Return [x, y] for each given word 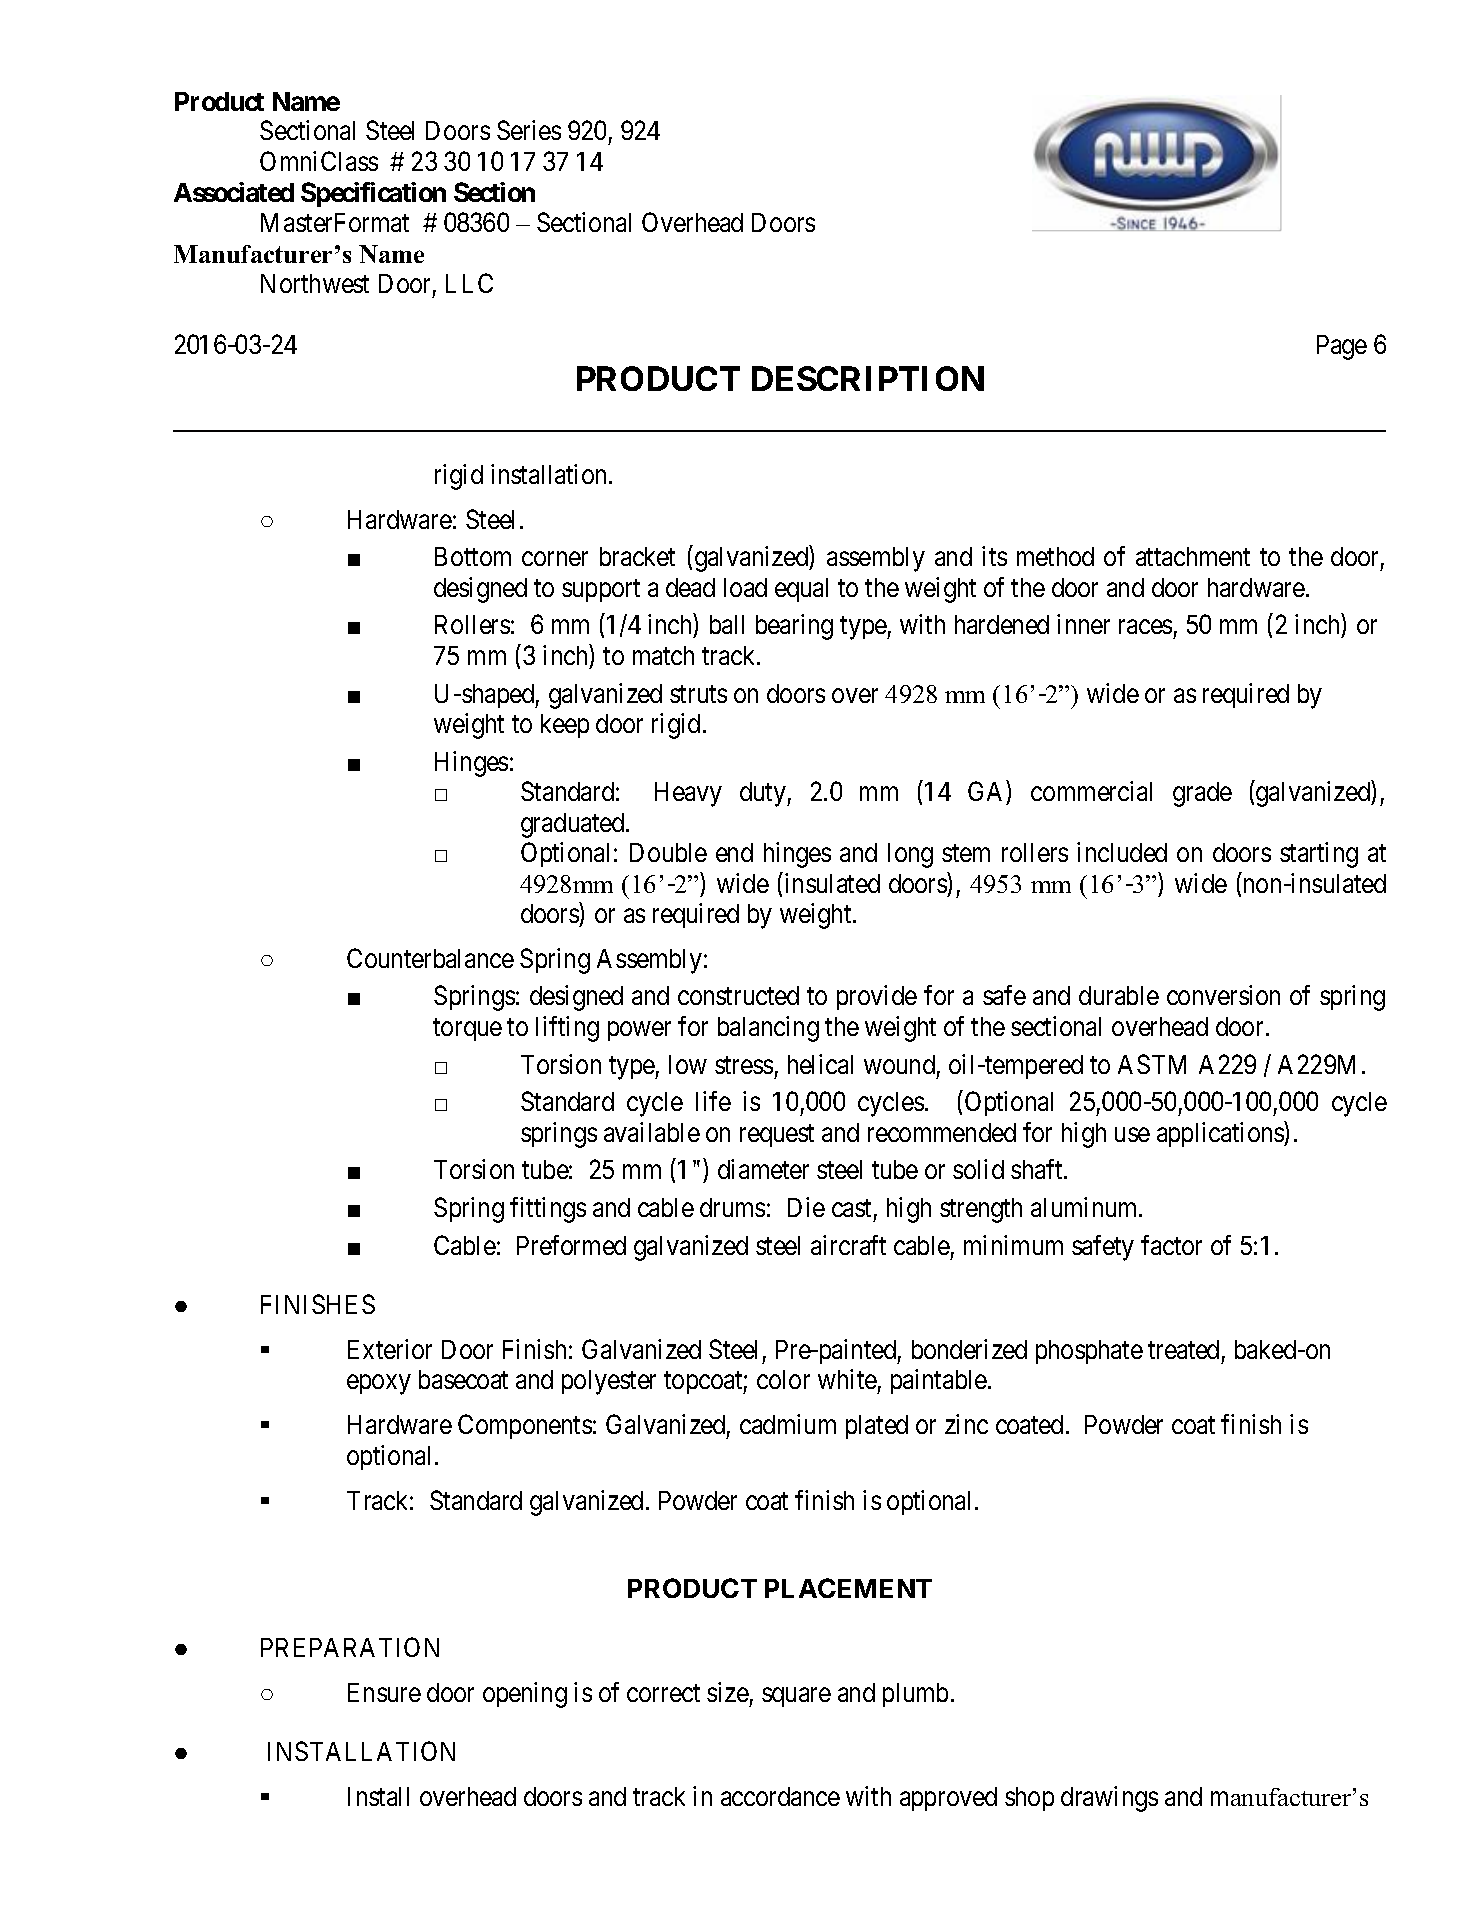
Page [1342, 347]
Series [529, 130]
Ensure [384, 1692]
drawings [1109, 1799]
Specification [373, 194]
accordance [780, 1796]
